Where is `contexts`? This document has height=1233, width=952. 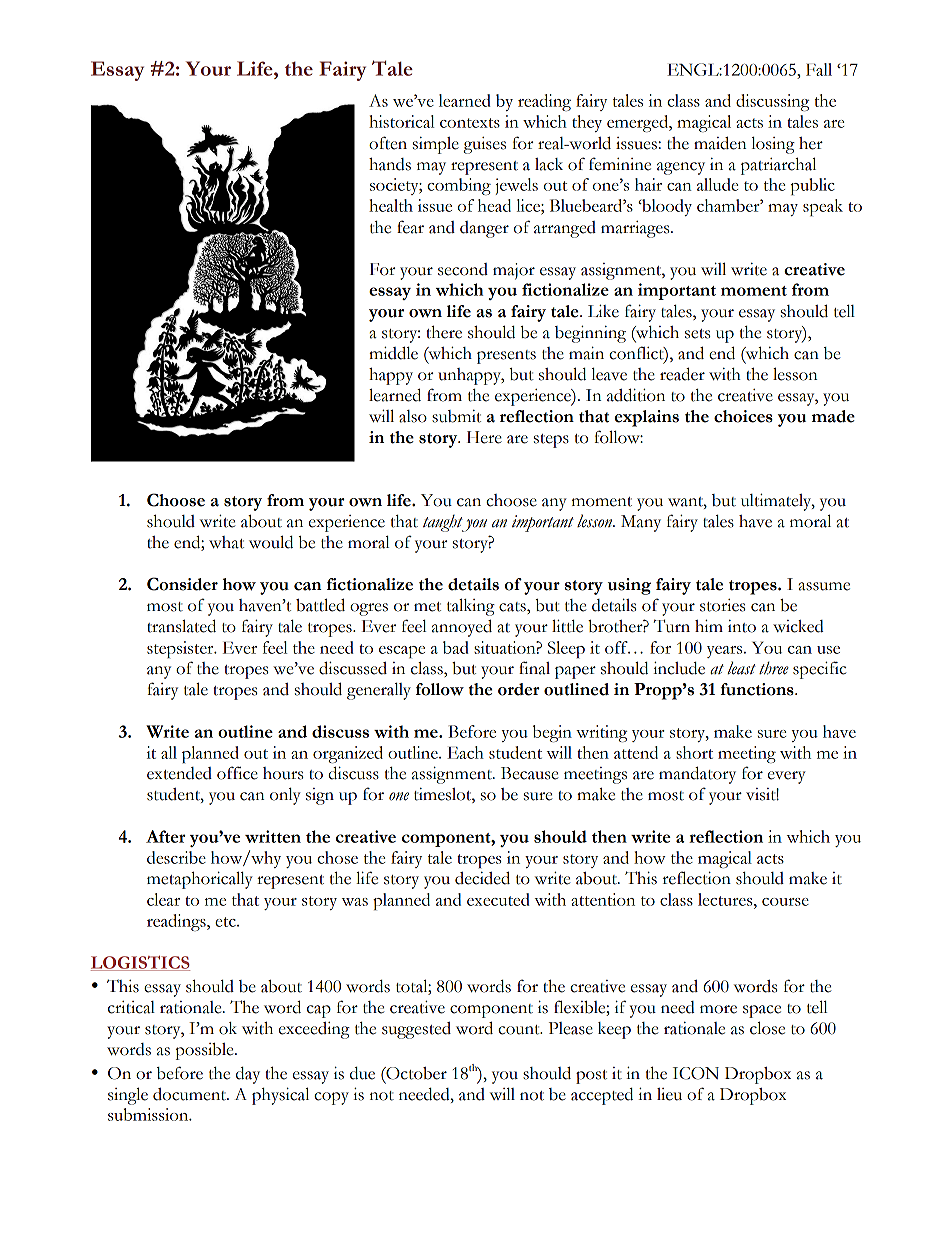
contexts is located at coordinates (470, 123).
